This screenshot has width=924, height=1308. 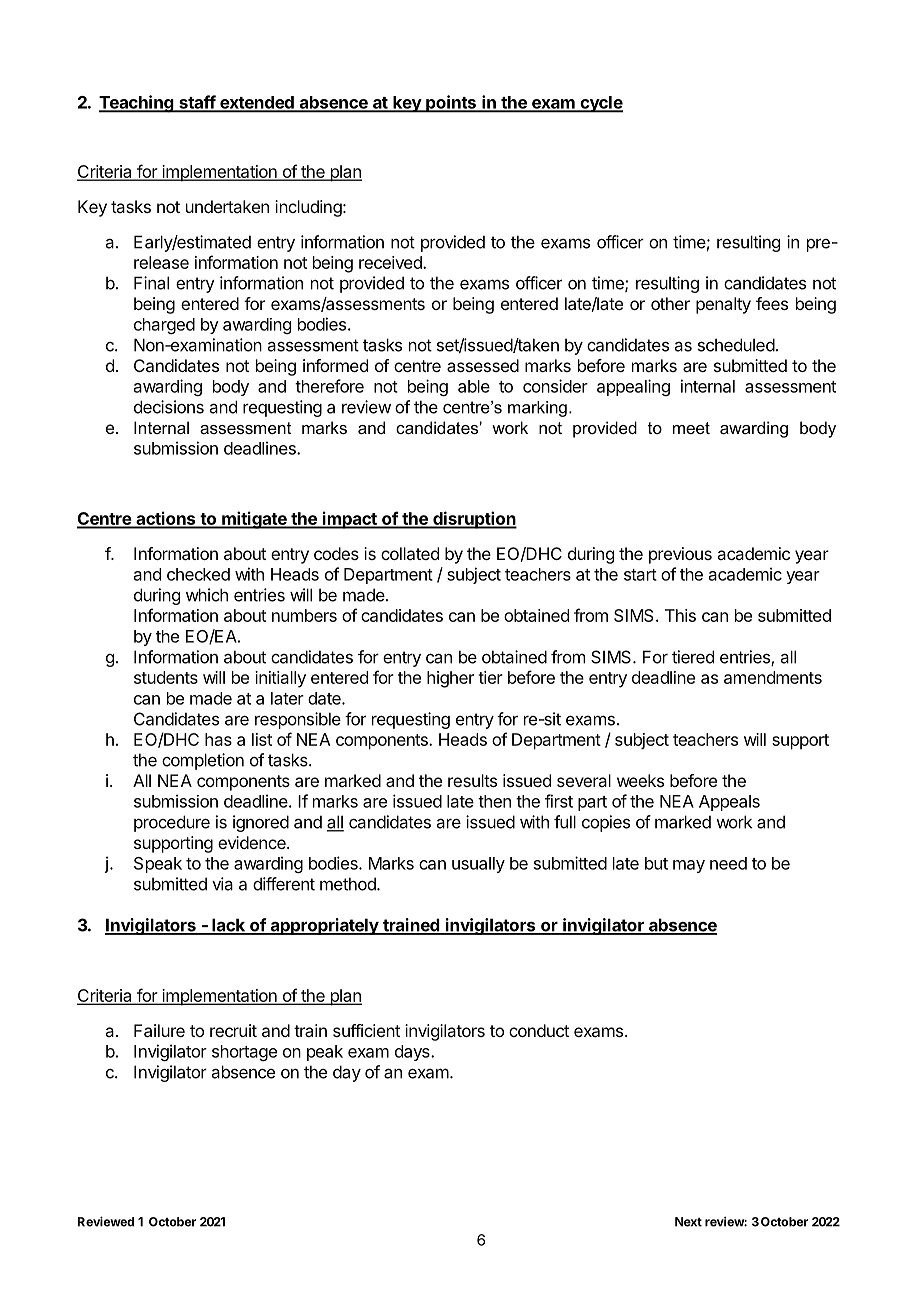 What do you see at coordinates (166, 677) in the screenshot?
I see `students` at bounding box center [166, 677].
